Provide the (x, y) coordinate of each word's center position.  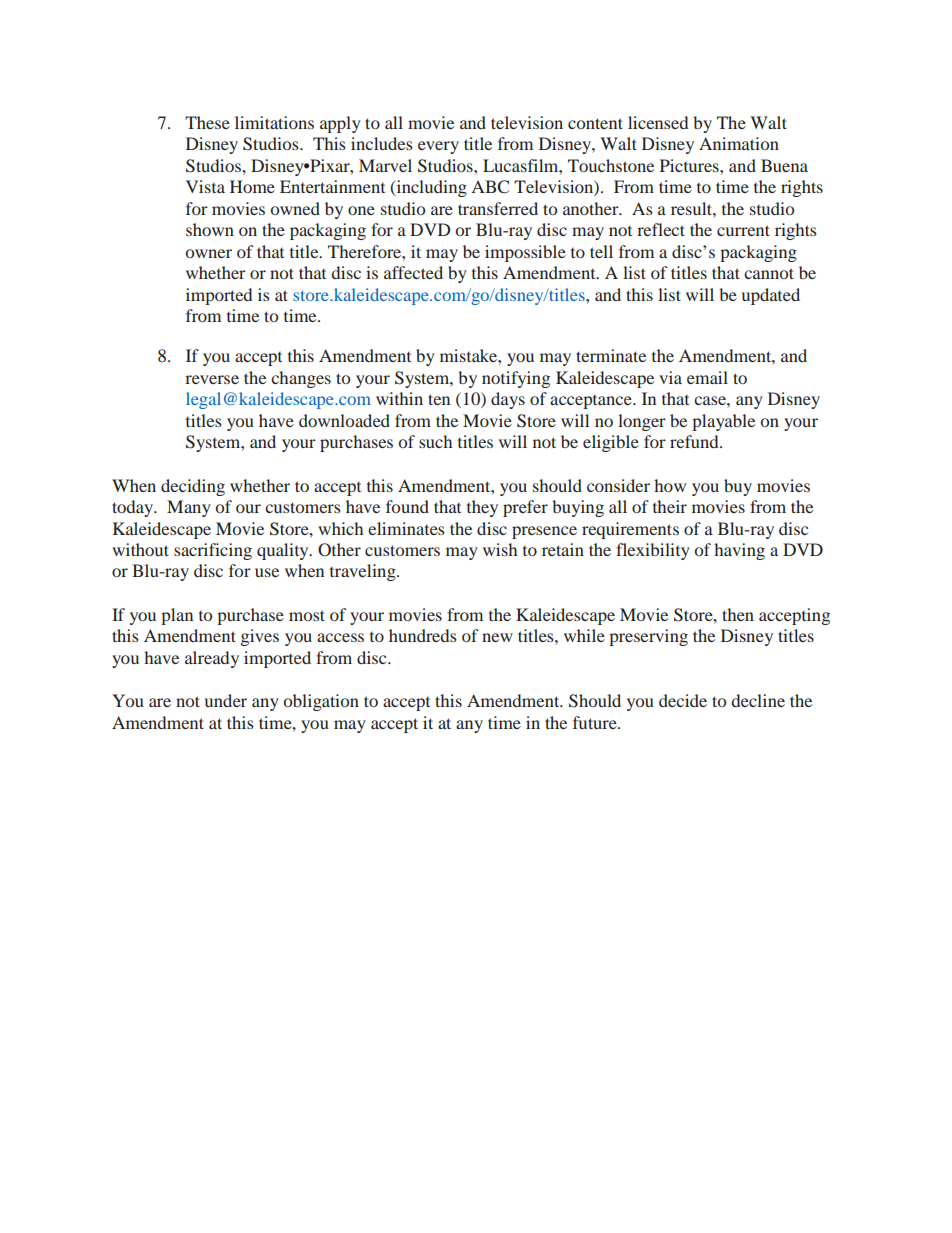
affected (413, 272)
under (226, 700)
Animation (739, 143)
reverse (212, 379)
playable (723, 422)
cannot (769, 273)
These (207, 122)
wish (500, 549)
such (435, 441)
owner (209, 253)
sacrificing (213, 551)
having (739, 551)
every (438, 147)
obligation (321, 702)
